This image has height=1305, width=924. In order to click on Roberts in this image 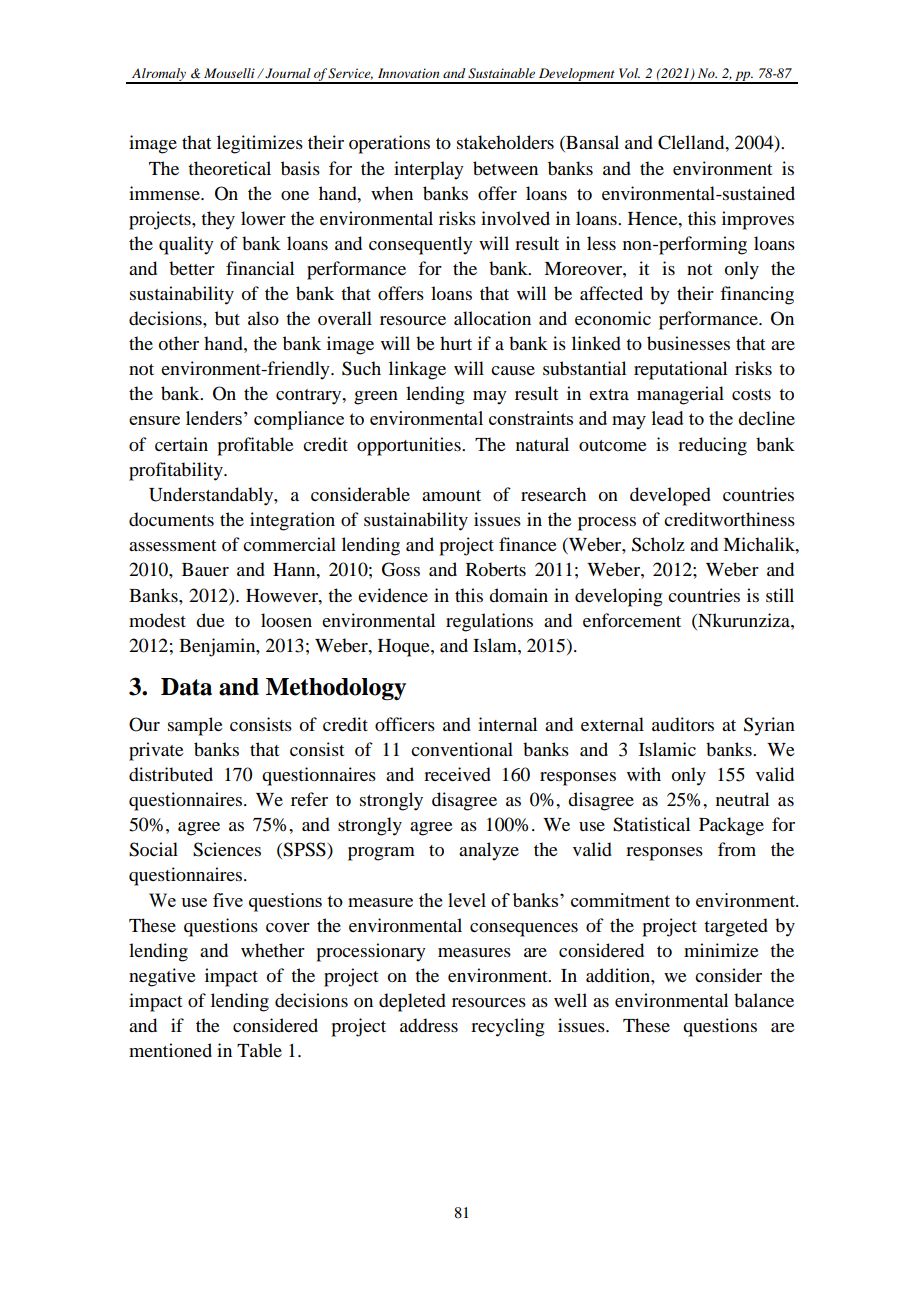, I will do `click(496, 569)`.
